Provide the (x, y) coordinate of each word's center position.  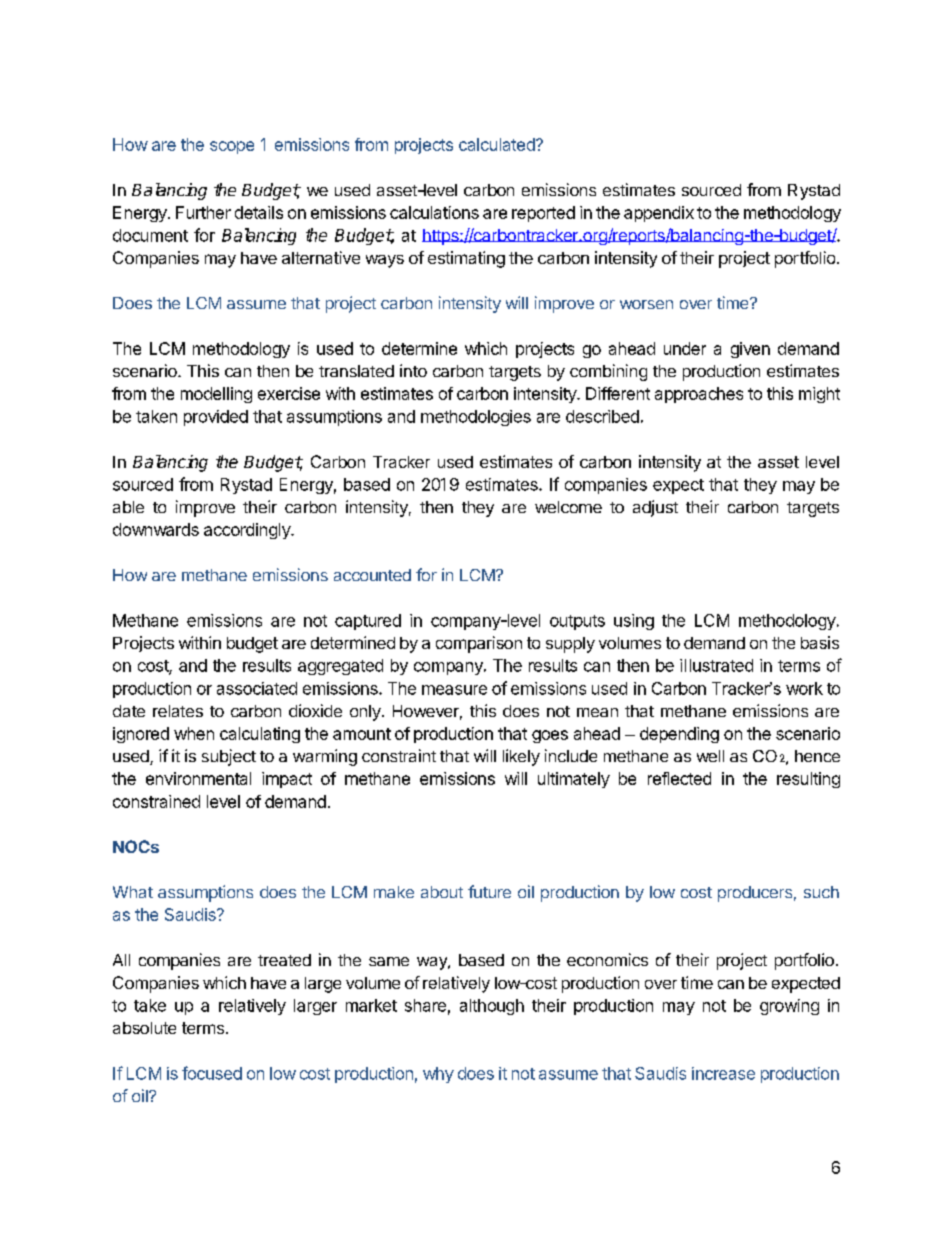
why (438, 1075)
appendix (659, 214)
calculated (498, 144)
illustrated (716, 665)
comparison (479, 644)
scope (232, 147)
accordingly (248, 531)
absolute (144, 1028)
